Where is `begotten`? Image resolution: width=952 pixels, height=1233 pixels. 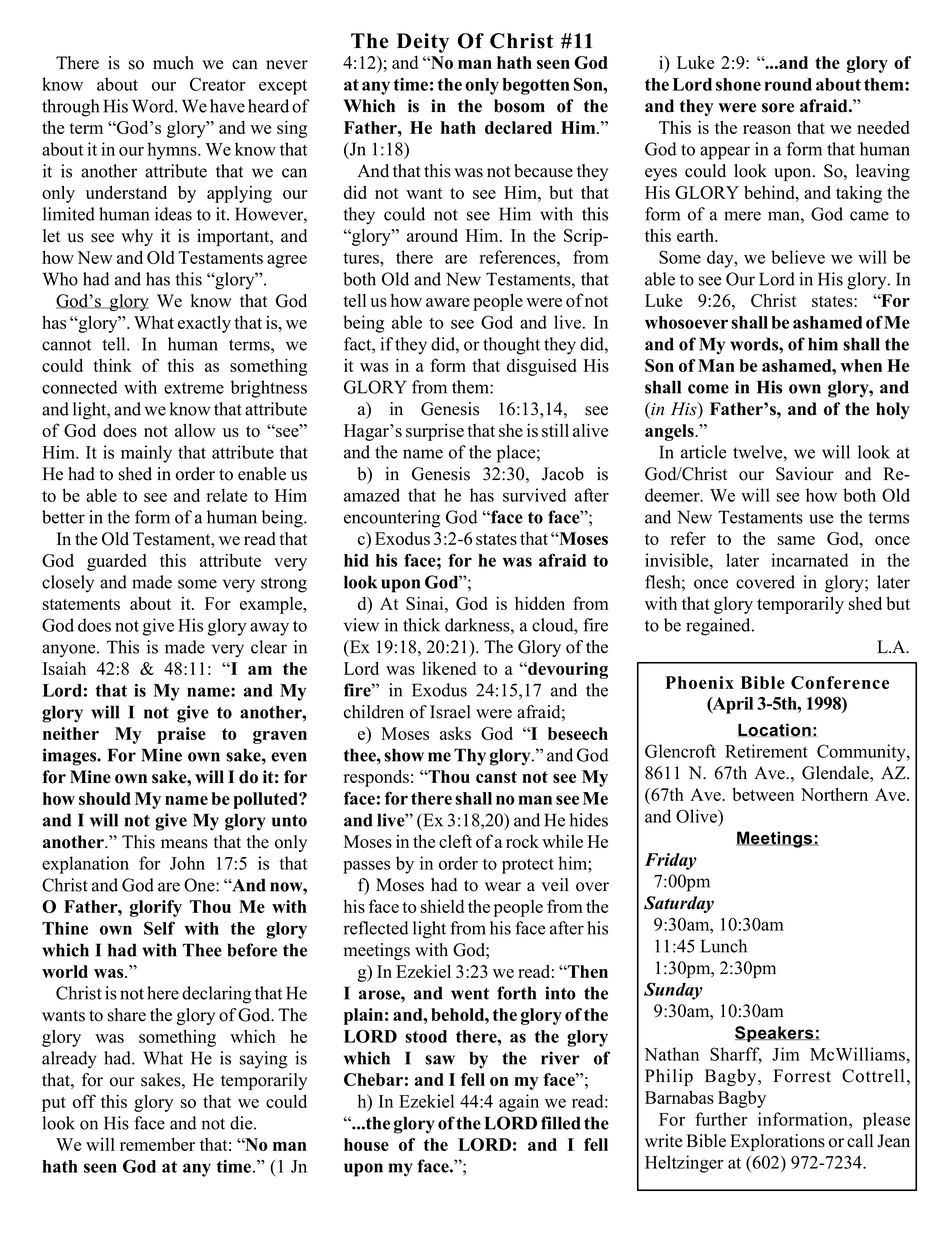 begotten is located at coordinates (536, 86).
